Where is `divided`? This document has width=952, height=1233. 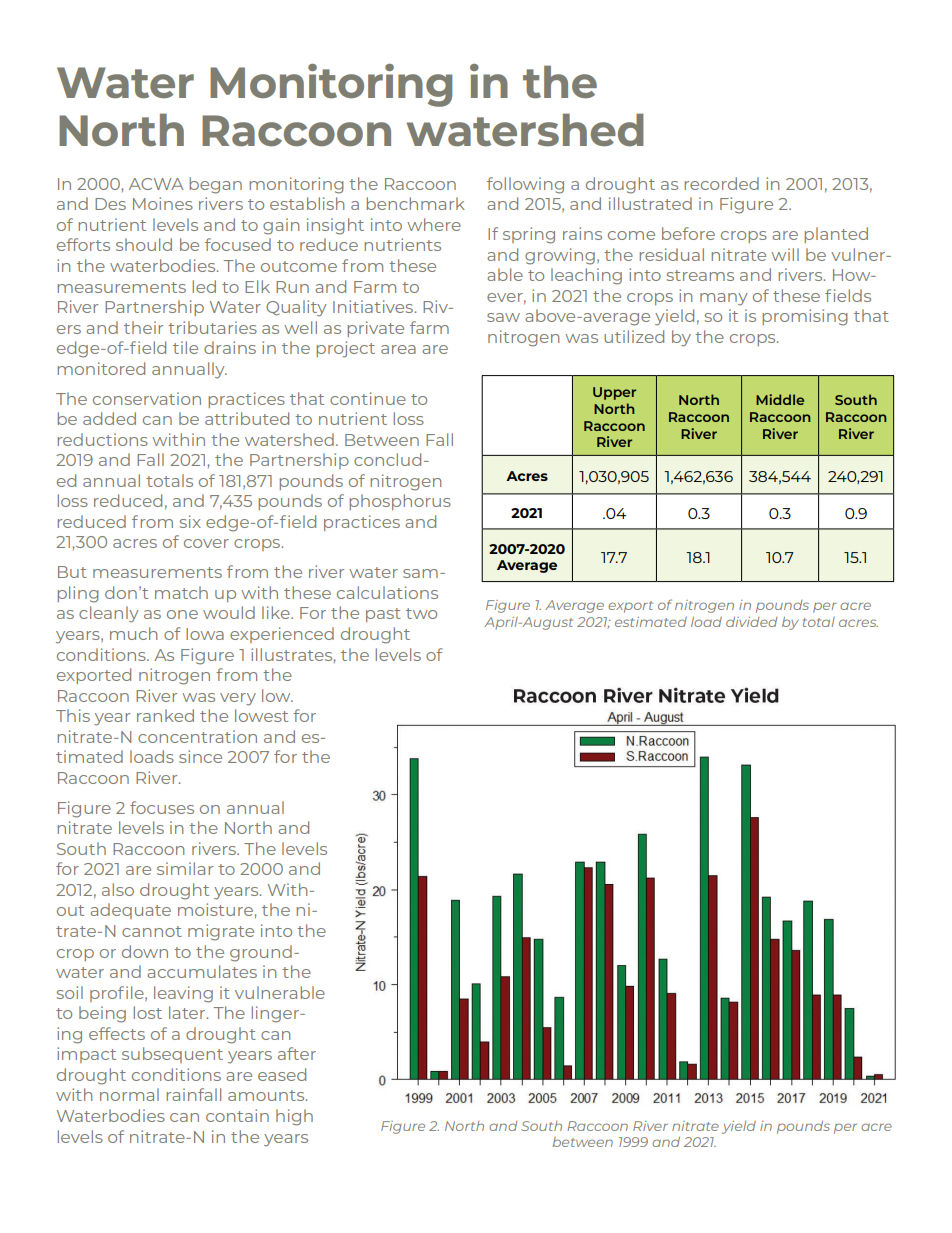 divided is located at coordinates (751, 622).
